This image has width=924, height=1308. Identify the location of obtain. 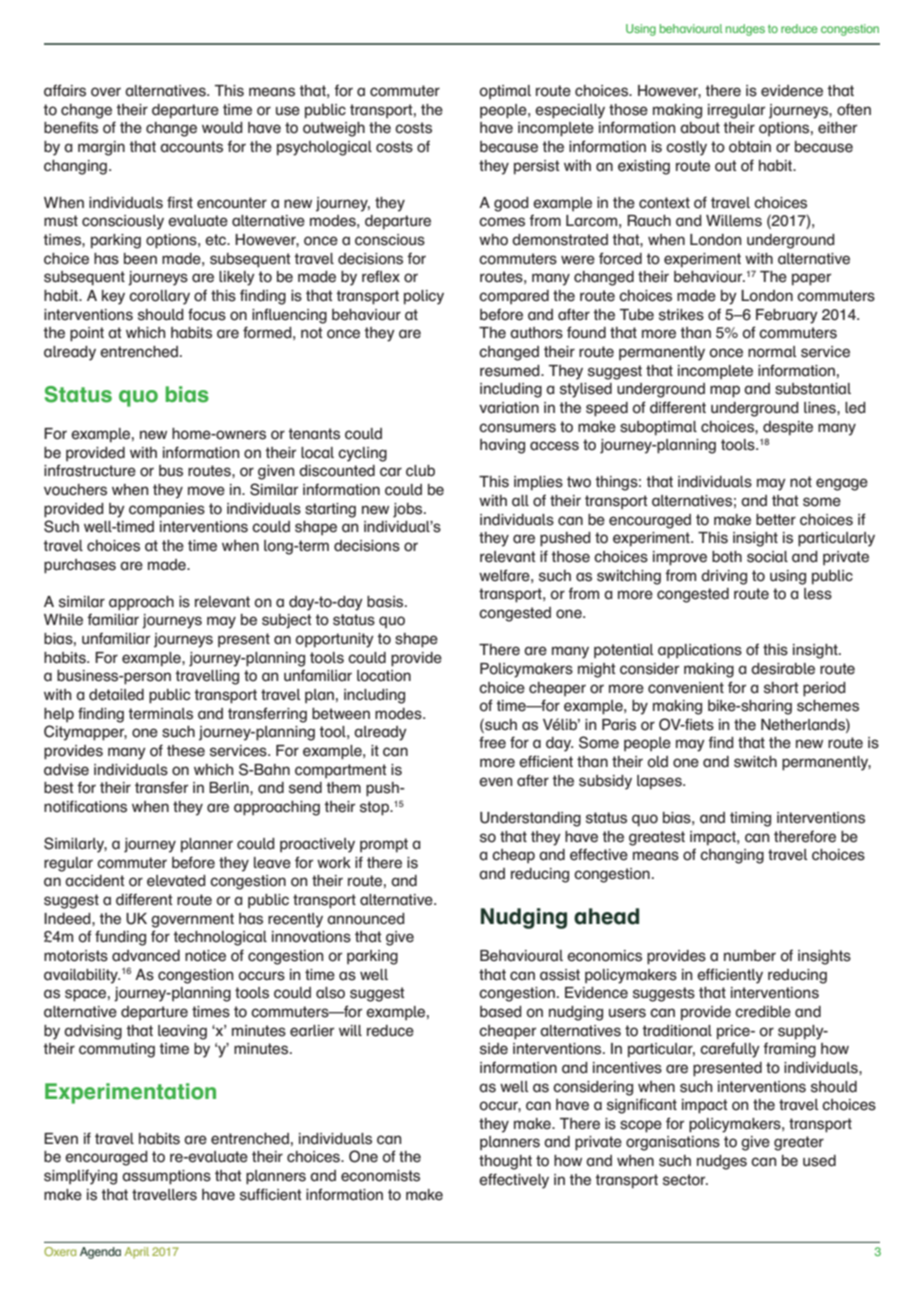
(750, 147).
